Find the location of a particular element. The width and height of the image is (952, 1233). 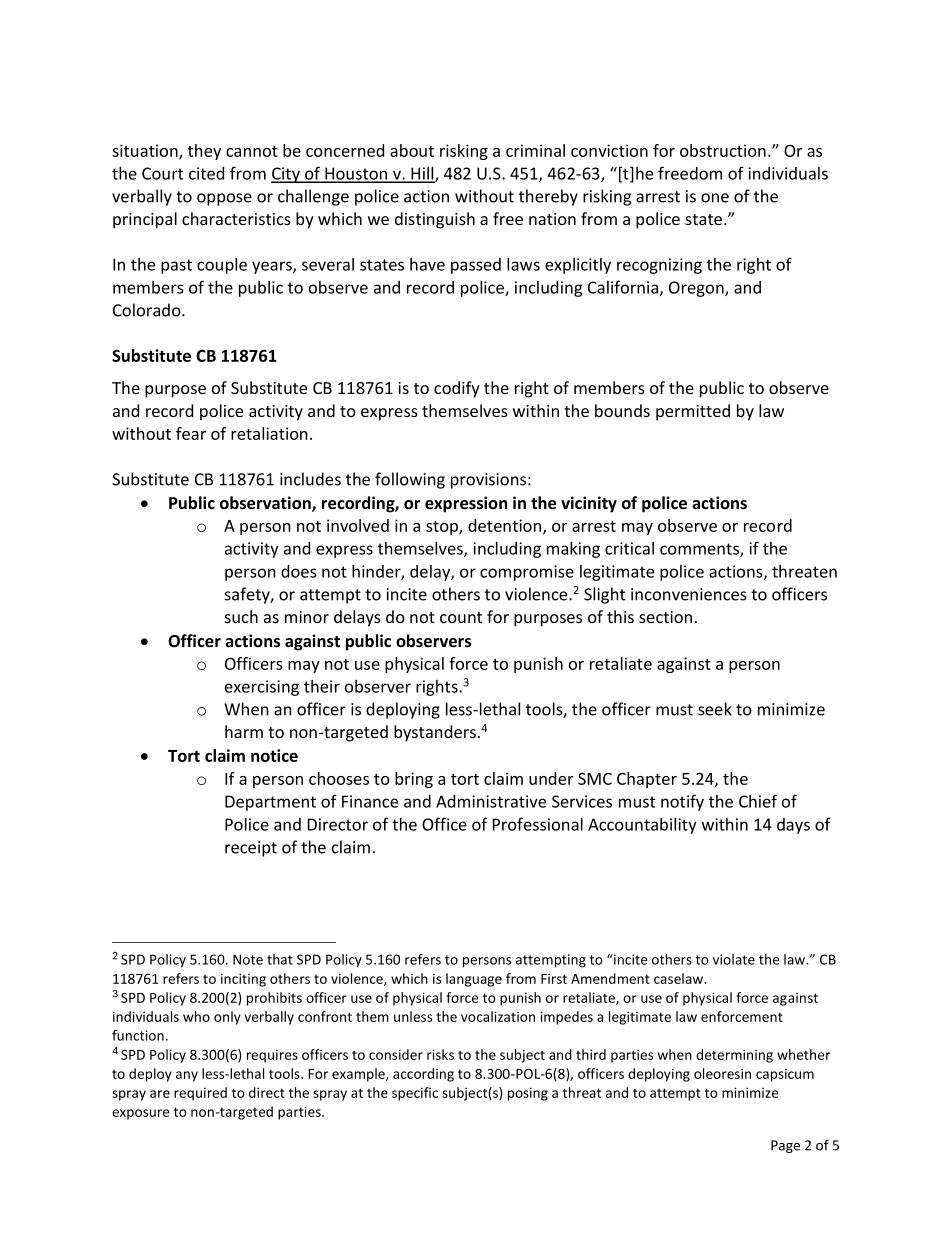

permitted is located at coordinates (693, 412).
